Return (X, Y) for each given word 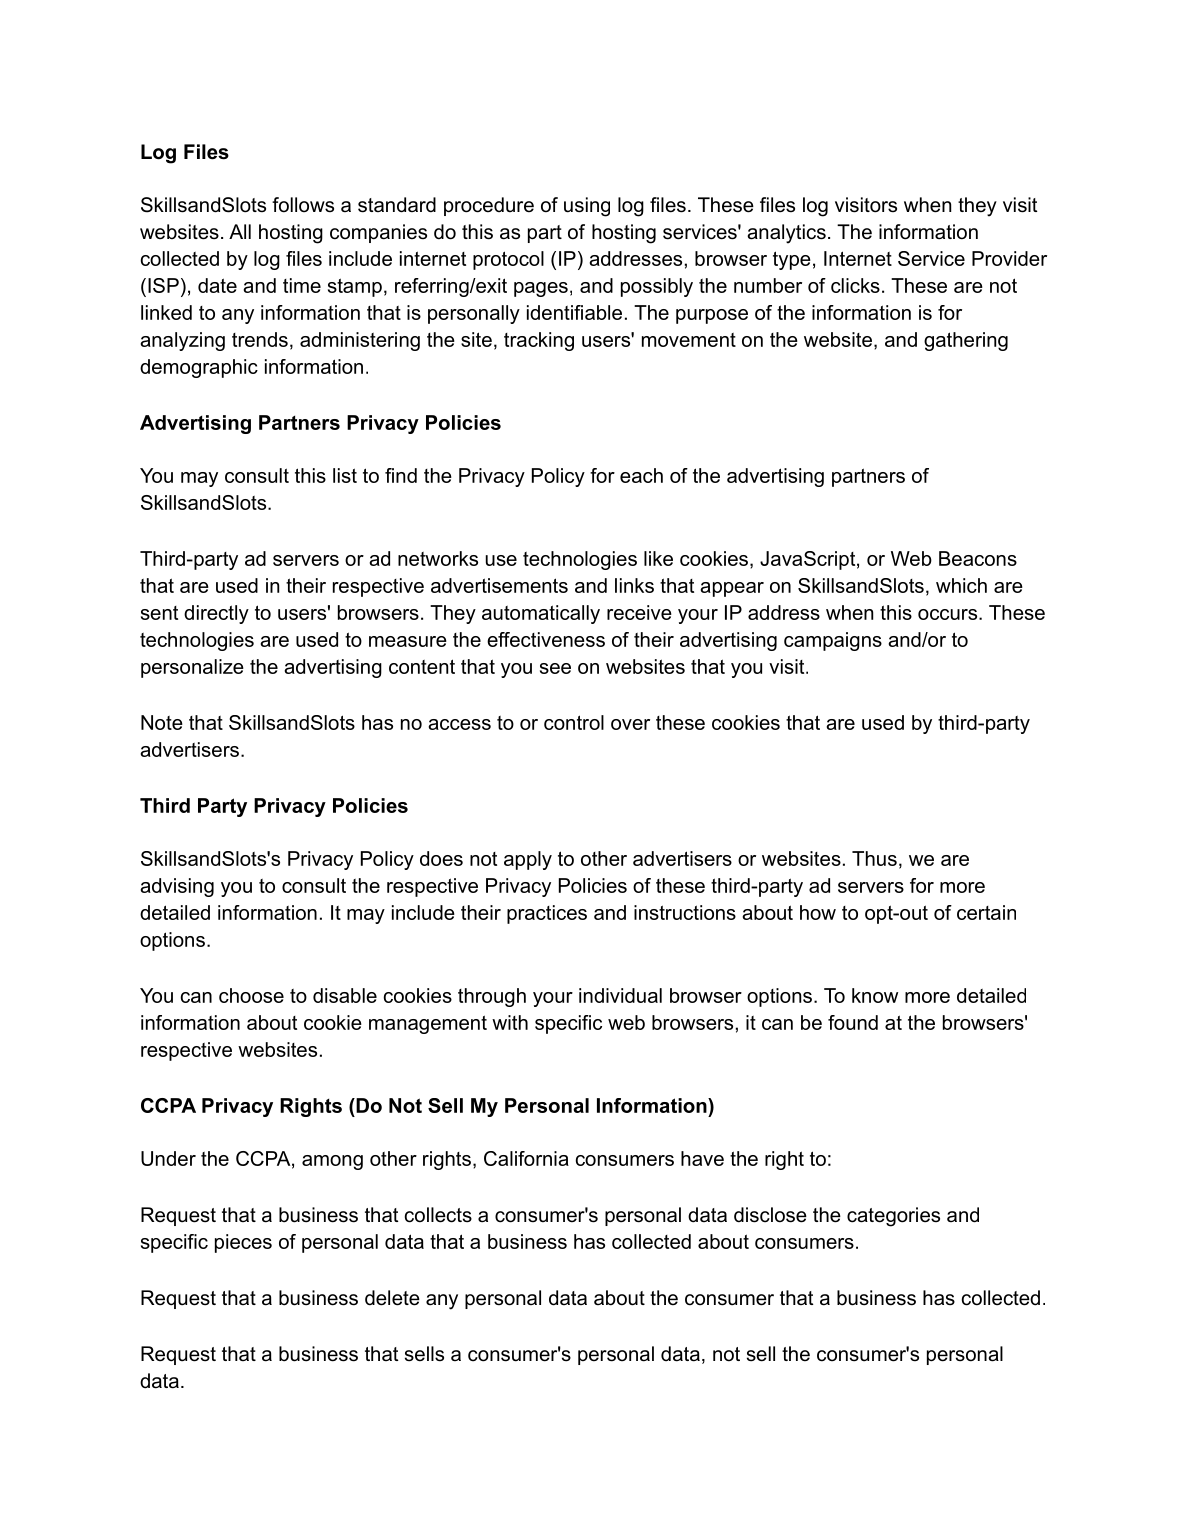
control (574, 722)
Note (162, 722)
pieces (243, 1243)
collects (438, 1215)
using (587, 207)
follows (303, 205)
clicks (855, 285)
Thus (874, 858)
